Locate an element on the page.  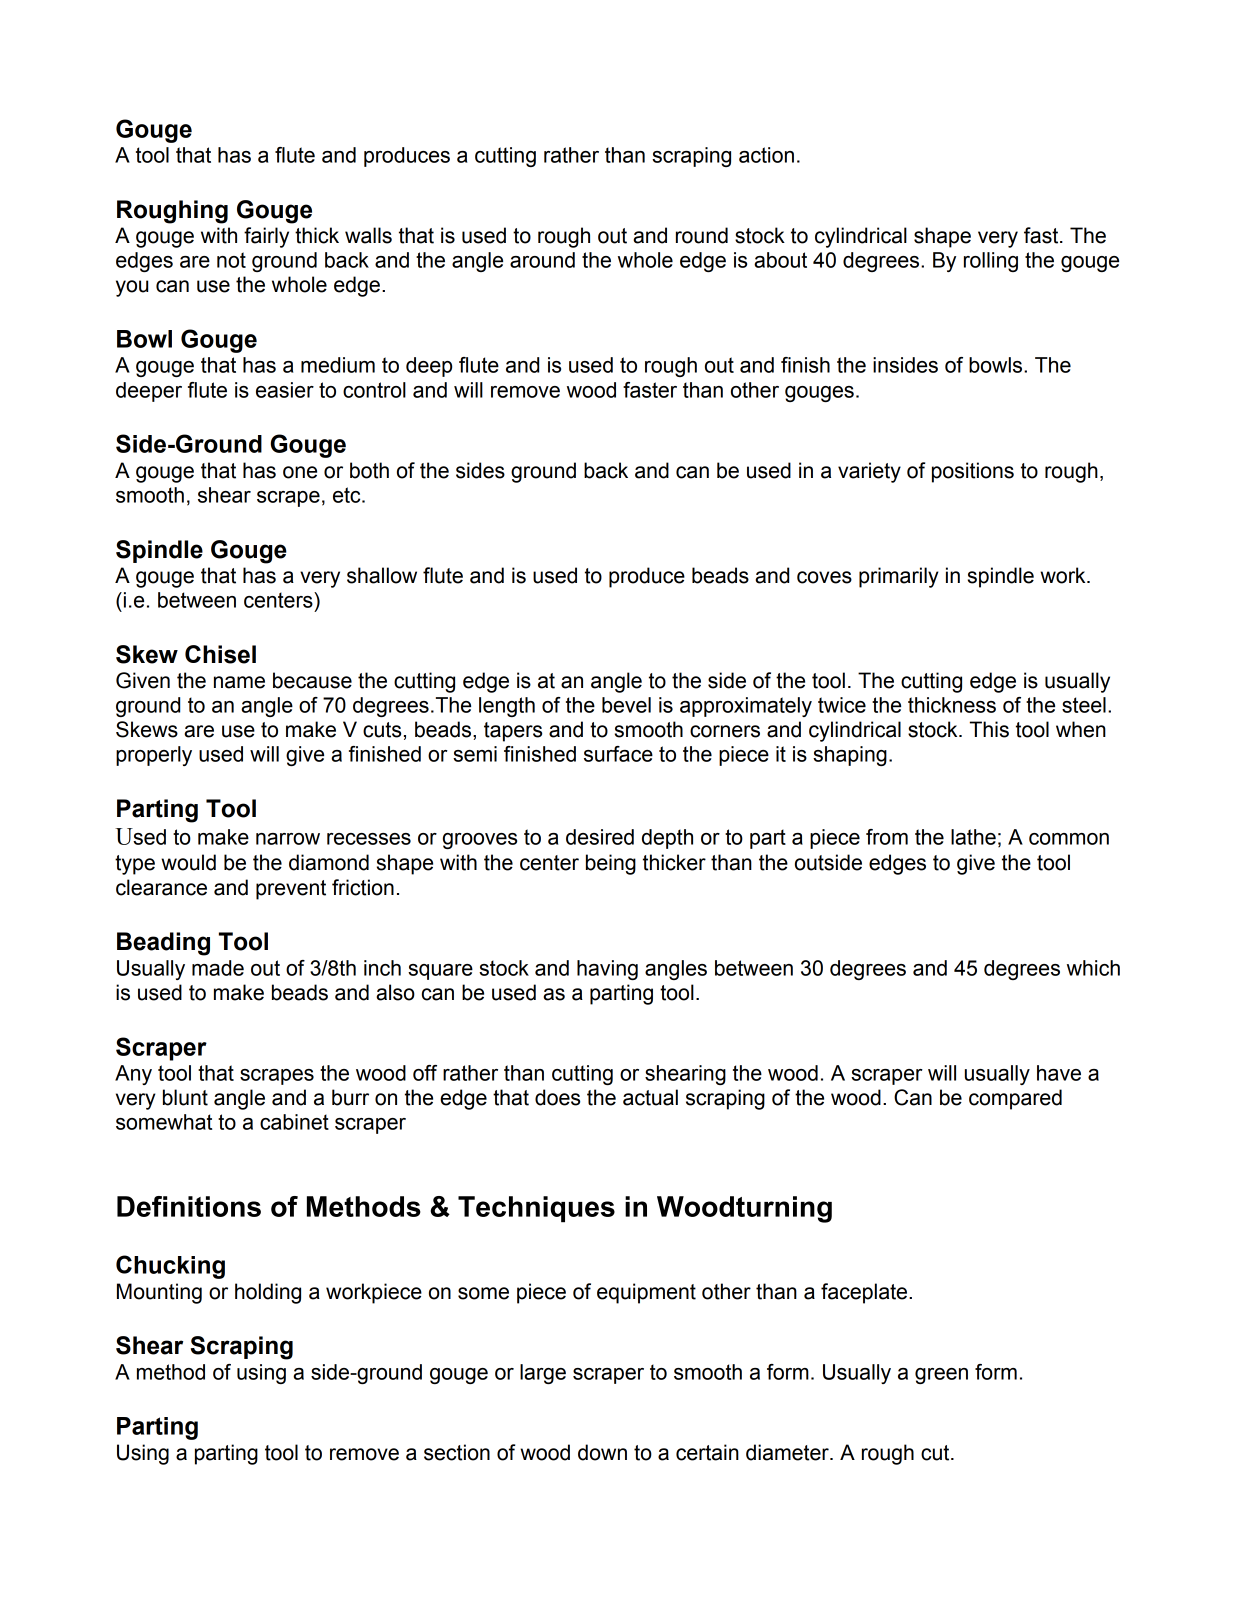
holding is located at coordinates (268, 1293).
